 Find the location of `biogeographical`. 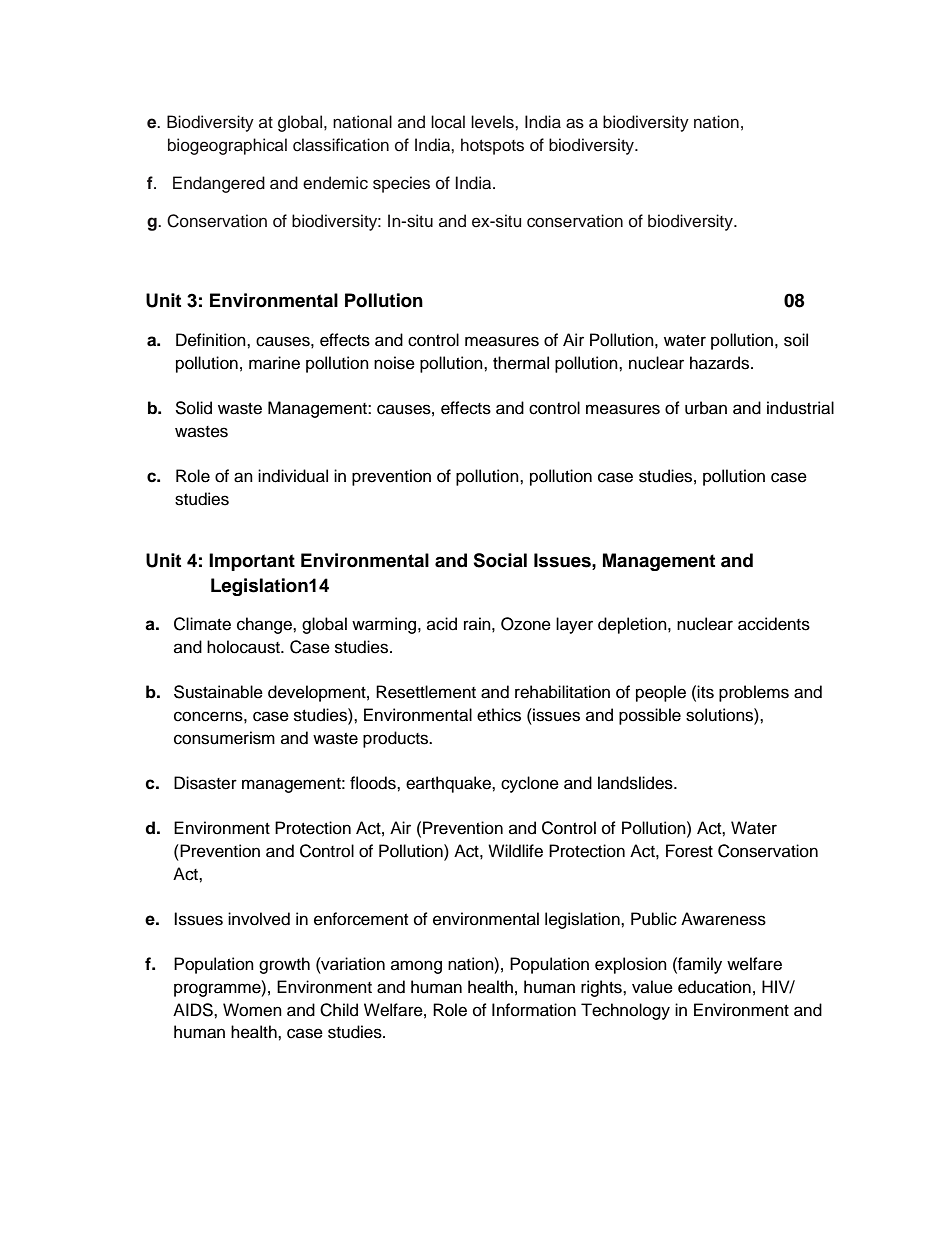

biogeographical is located at coordinates (227, 146).
